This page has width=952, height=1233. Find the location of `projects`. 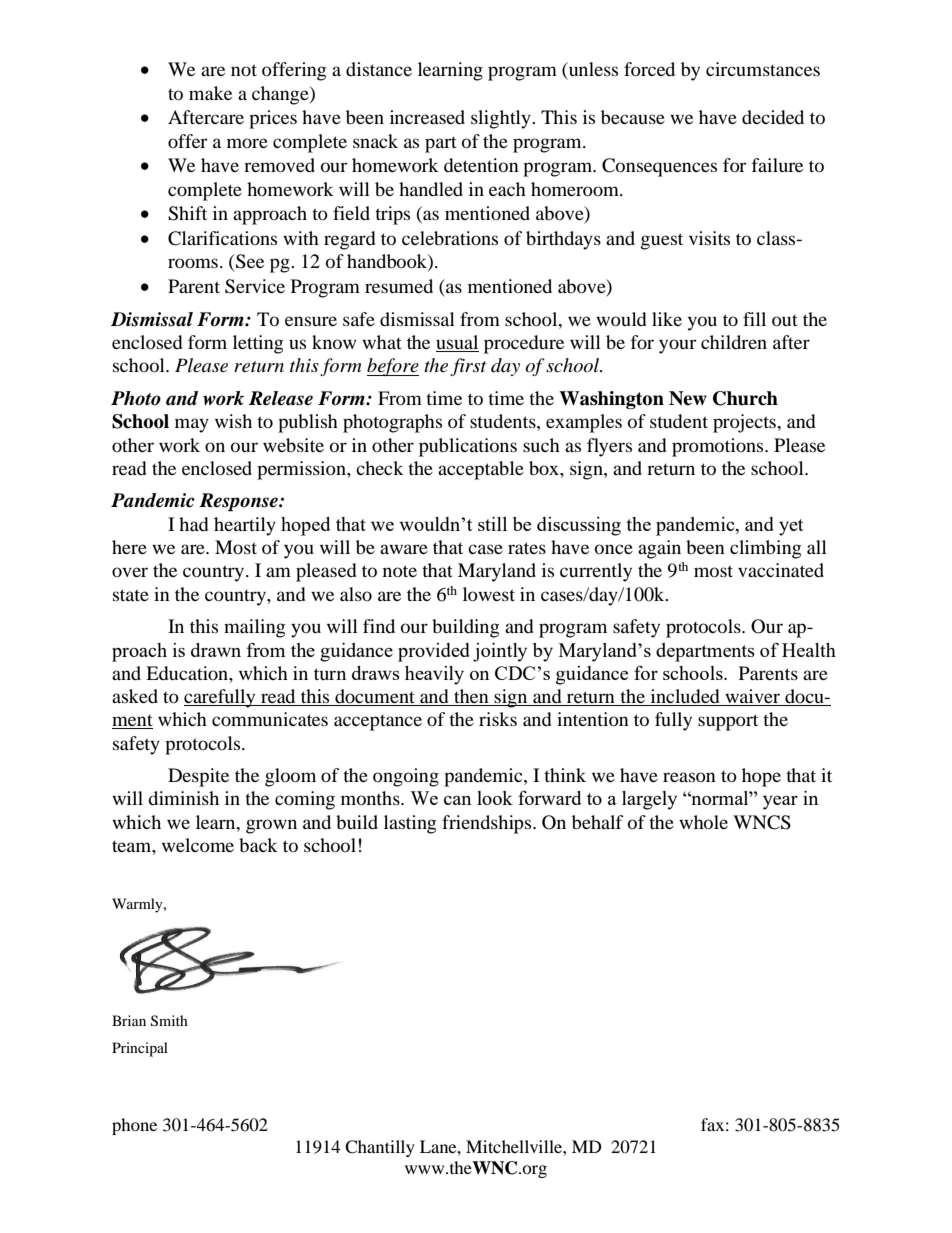

projects is located at coordinates (745, 423).
